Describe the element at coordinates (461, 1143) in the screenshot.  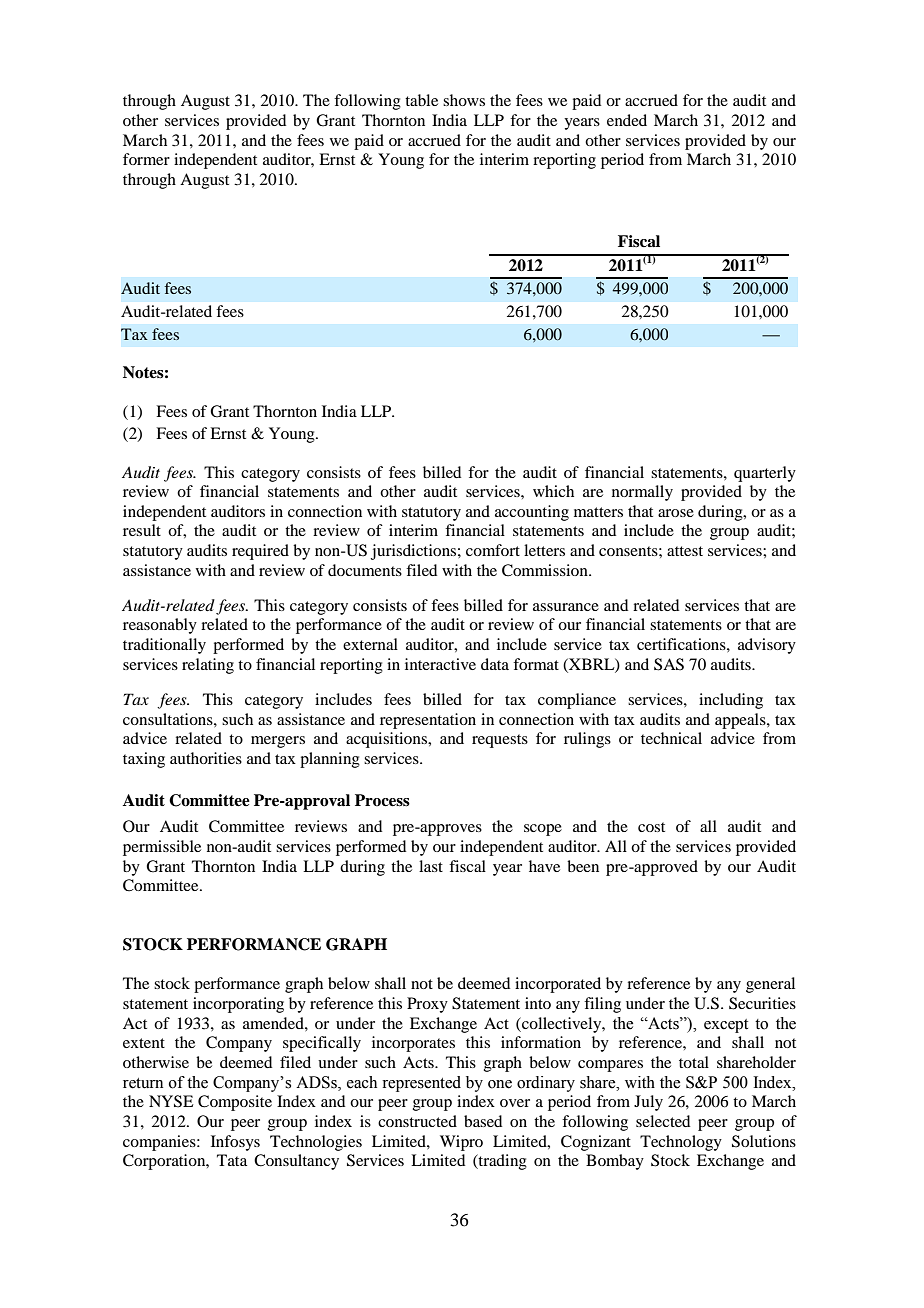
I see `Wipro` at that location.
